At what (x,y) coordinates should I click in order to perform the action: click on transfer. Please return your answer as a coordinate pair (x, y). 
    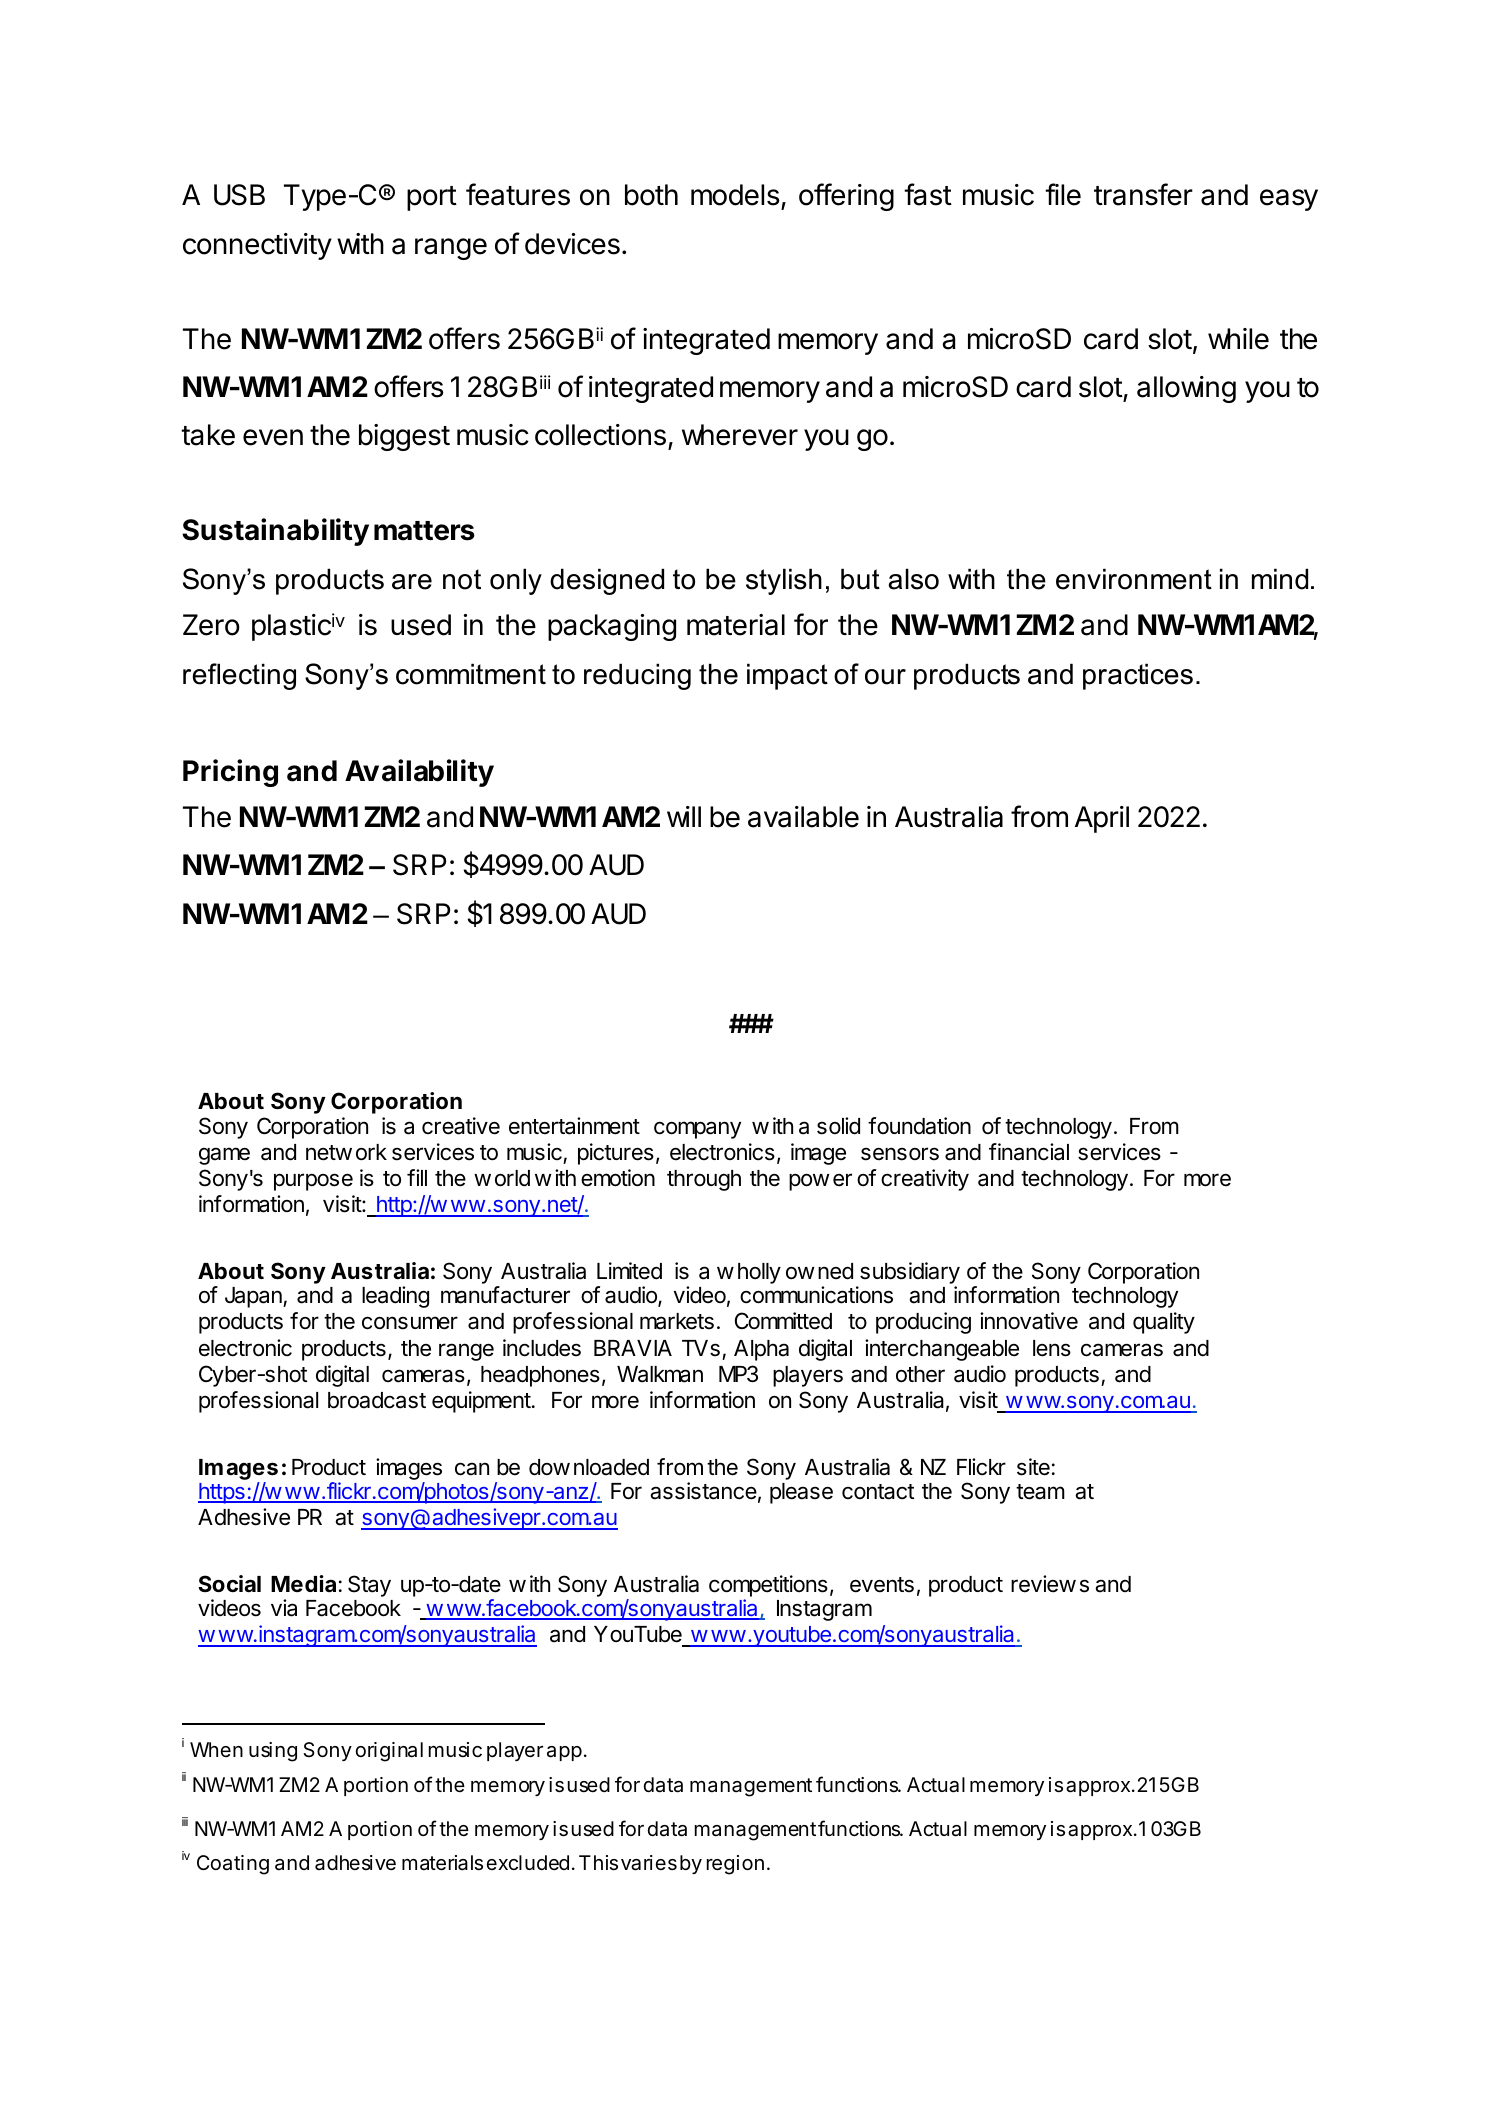
    Looking at the image, I should click on (1143, 194).
